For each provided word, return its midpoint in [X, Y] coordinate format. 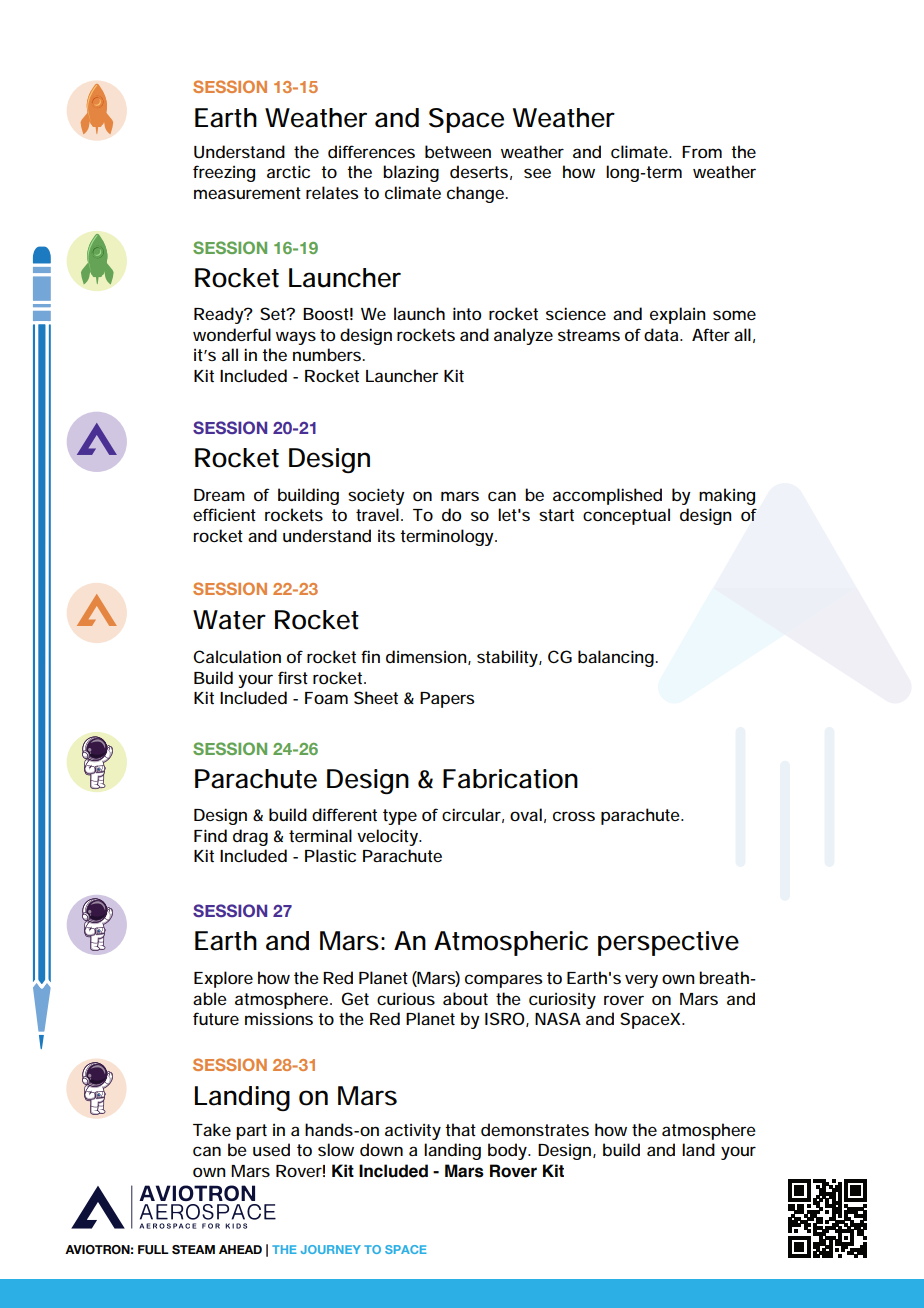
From [702, 152]
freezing [224, 173]
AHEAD [240, 1249]
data [662, 334]
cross [574, 816]
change [477, 194]
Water [229, 620]
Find [210, 835]
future [216, 1018]
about [465, 998]
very [641, 981]
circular [473, 815]
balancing [617, 658]
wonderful [232, 334]
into [467, 313]
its [386, 536]
